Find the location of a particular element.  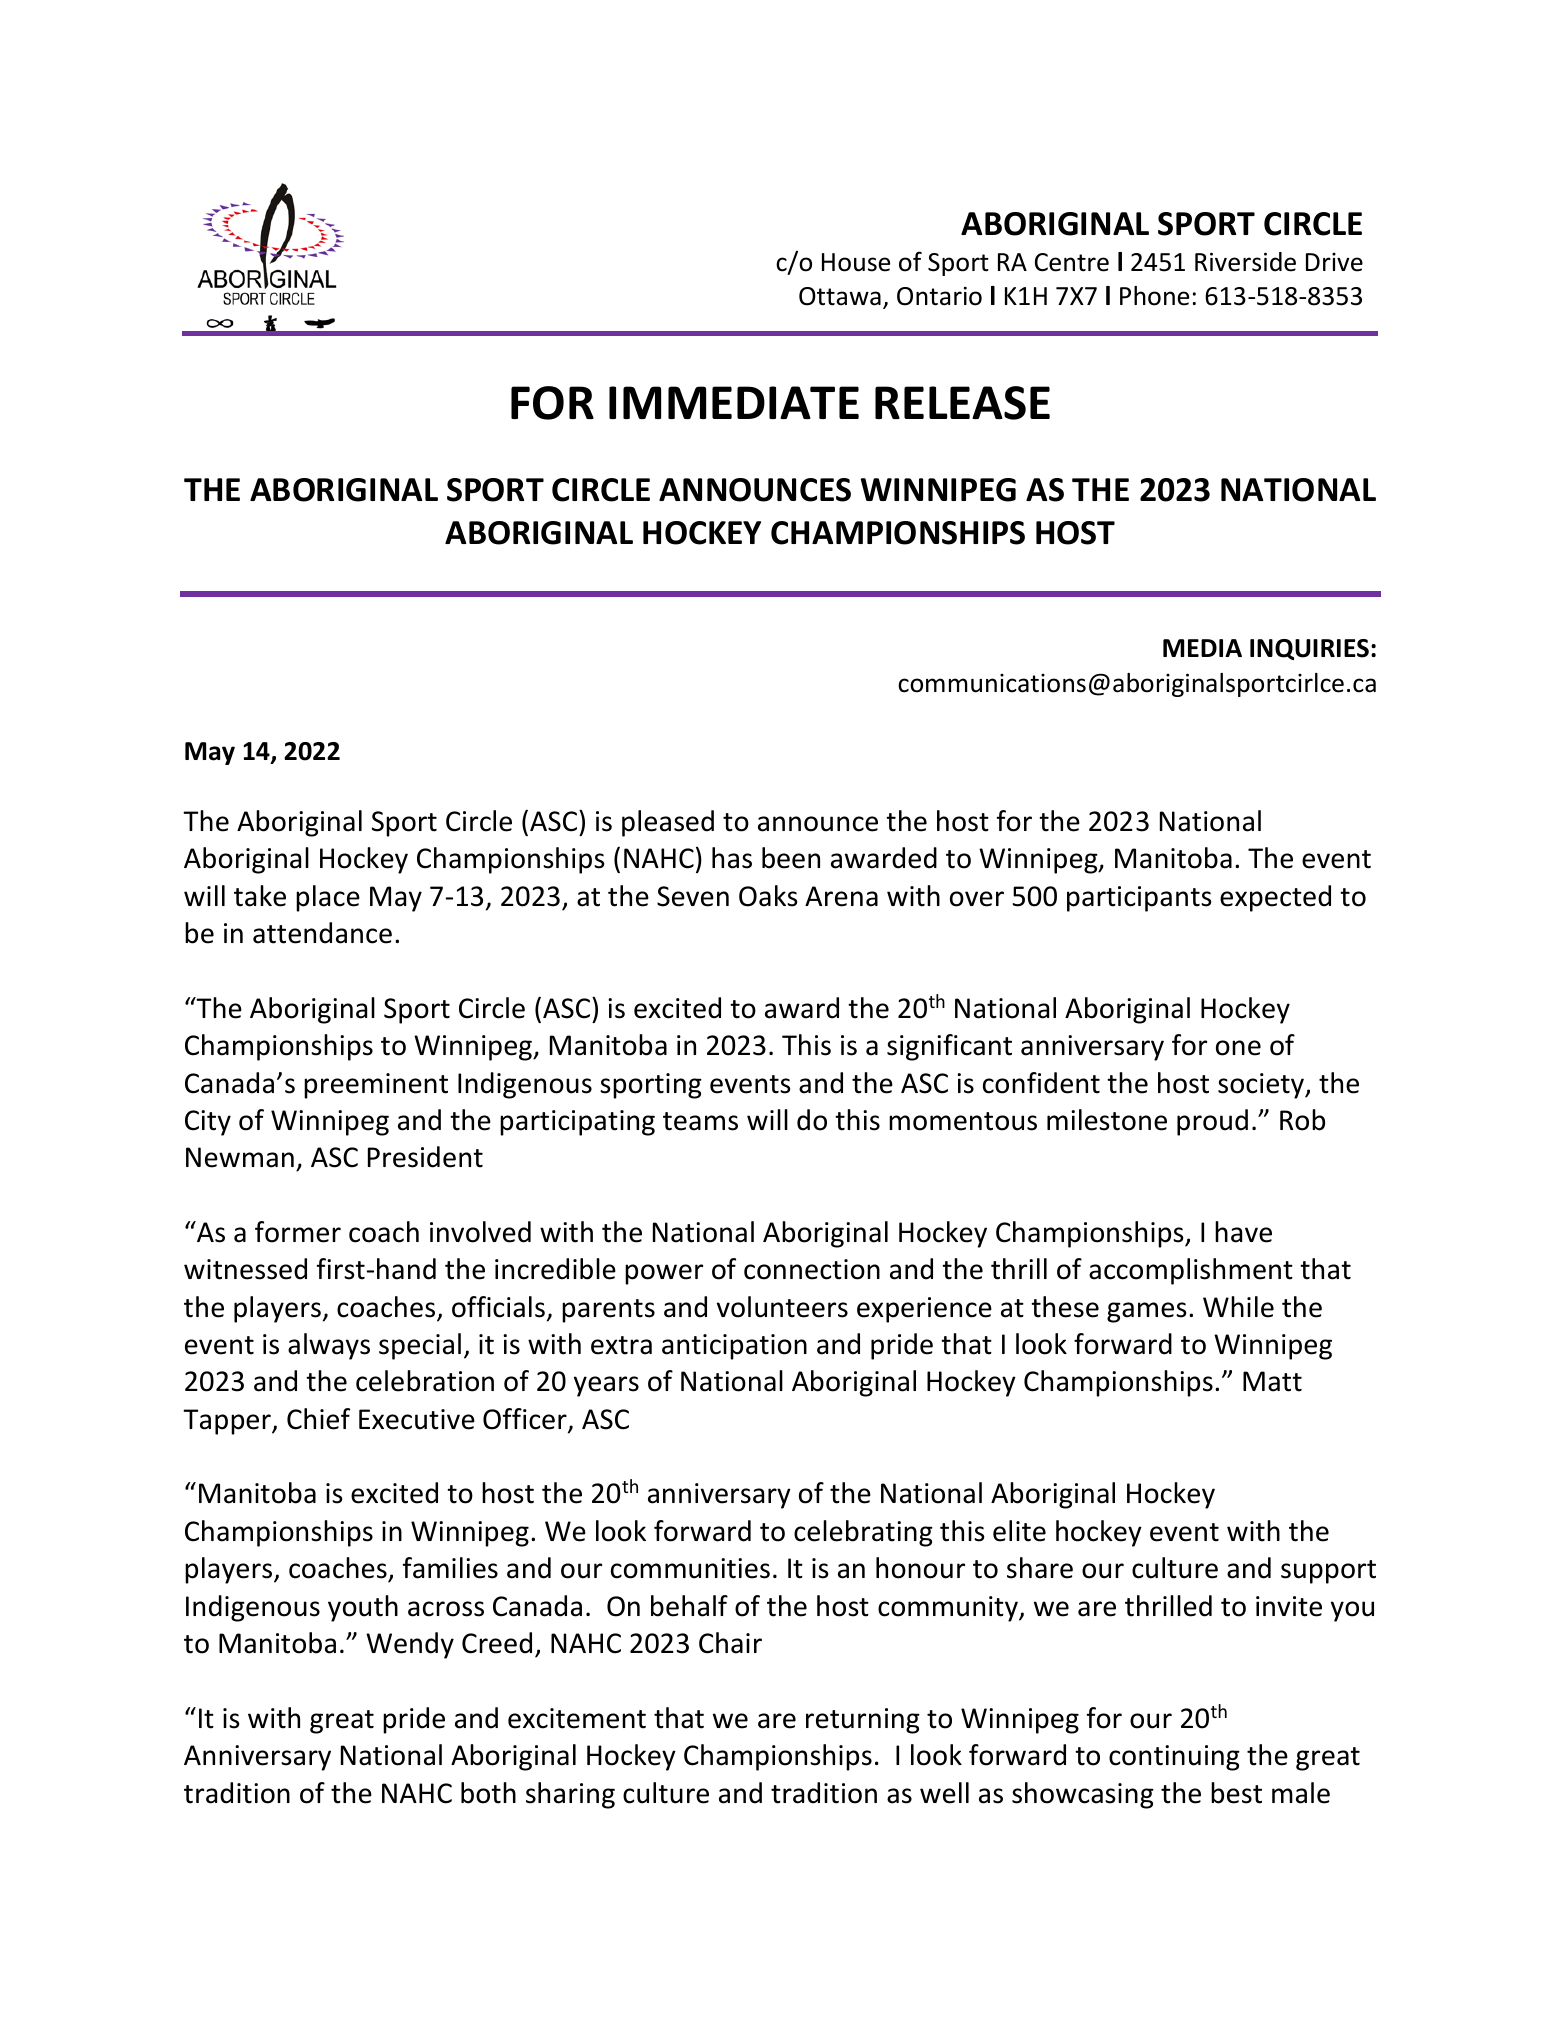

both is located at coordinates (488, 1793).
